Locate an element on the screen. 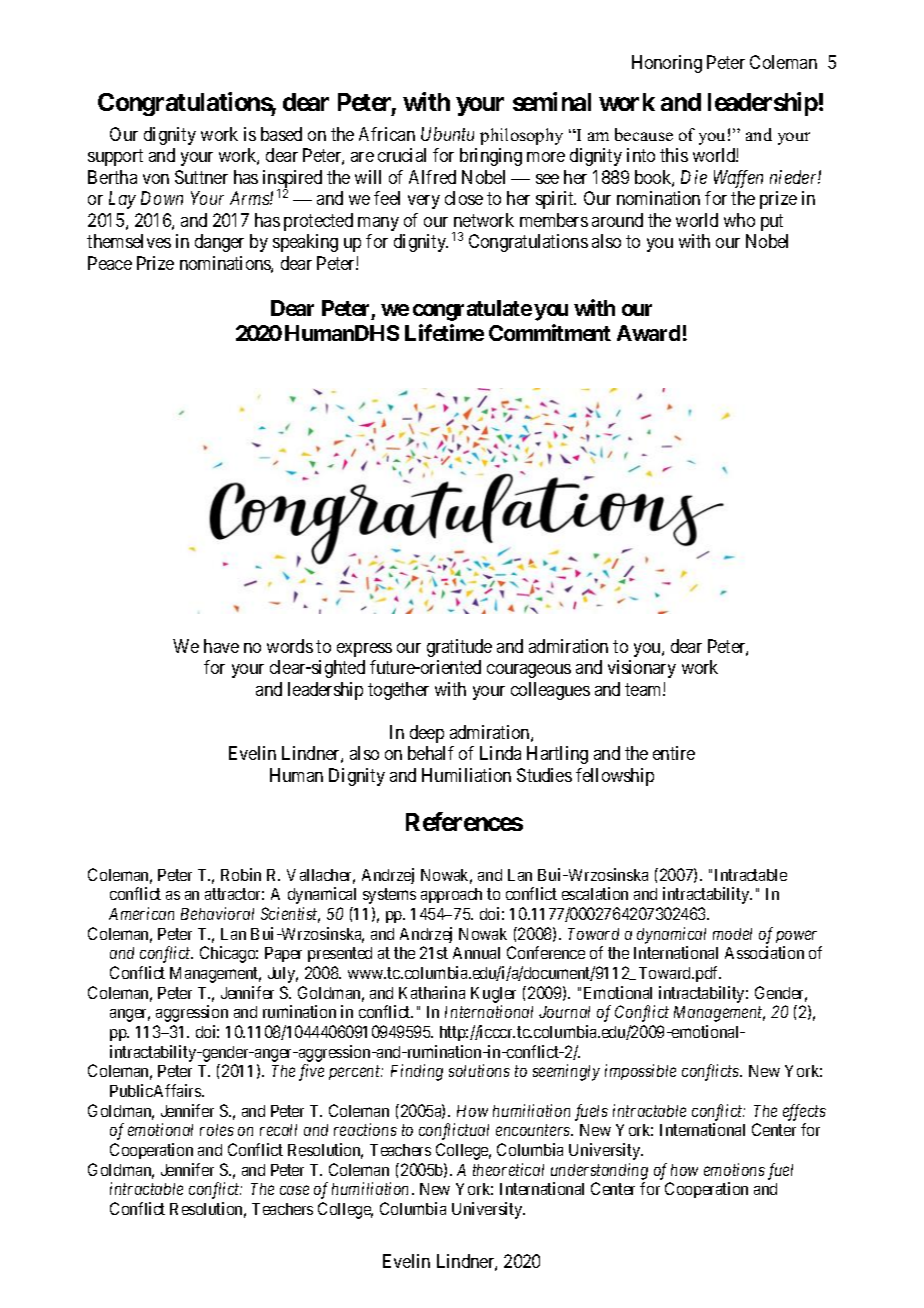 The height and width of the screenshot is (1308, 924). gratitude is located at coordinates (459, 648).
